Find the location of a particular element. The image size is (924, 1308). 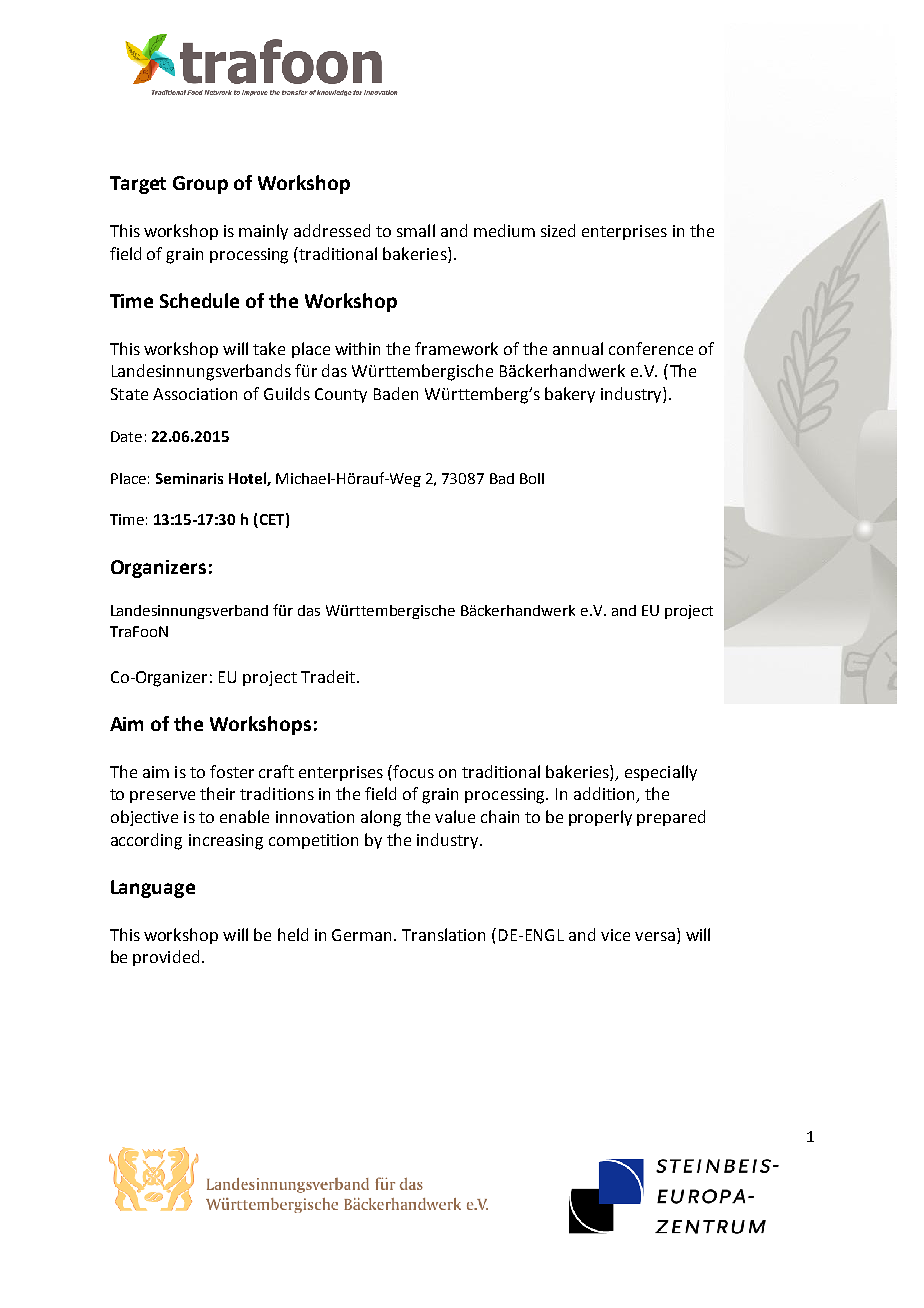

focus is located at coordinates (413, 771).
